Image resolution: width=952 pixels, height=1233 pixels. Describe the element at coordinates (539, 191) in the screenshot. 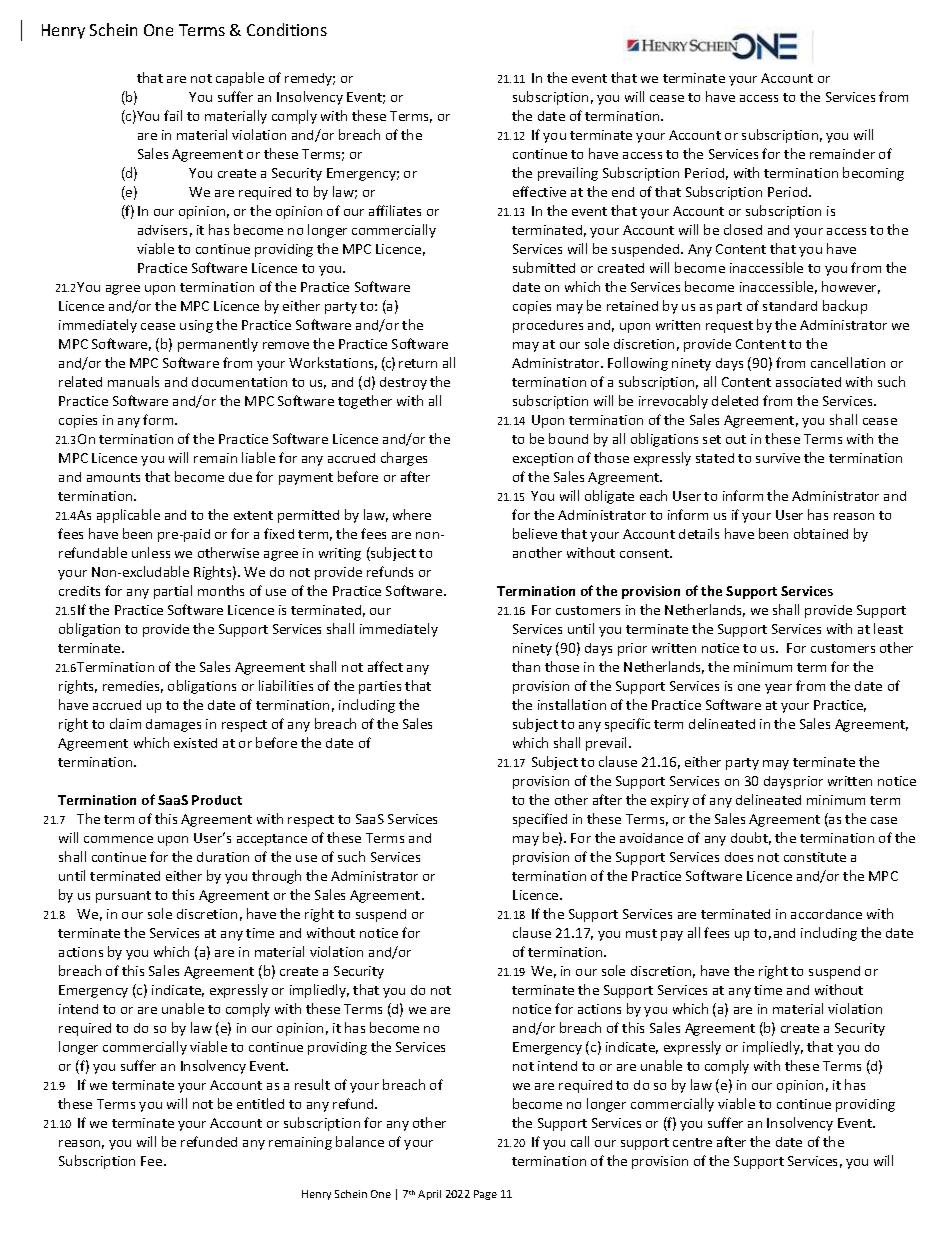

I see `effective` at that location.
